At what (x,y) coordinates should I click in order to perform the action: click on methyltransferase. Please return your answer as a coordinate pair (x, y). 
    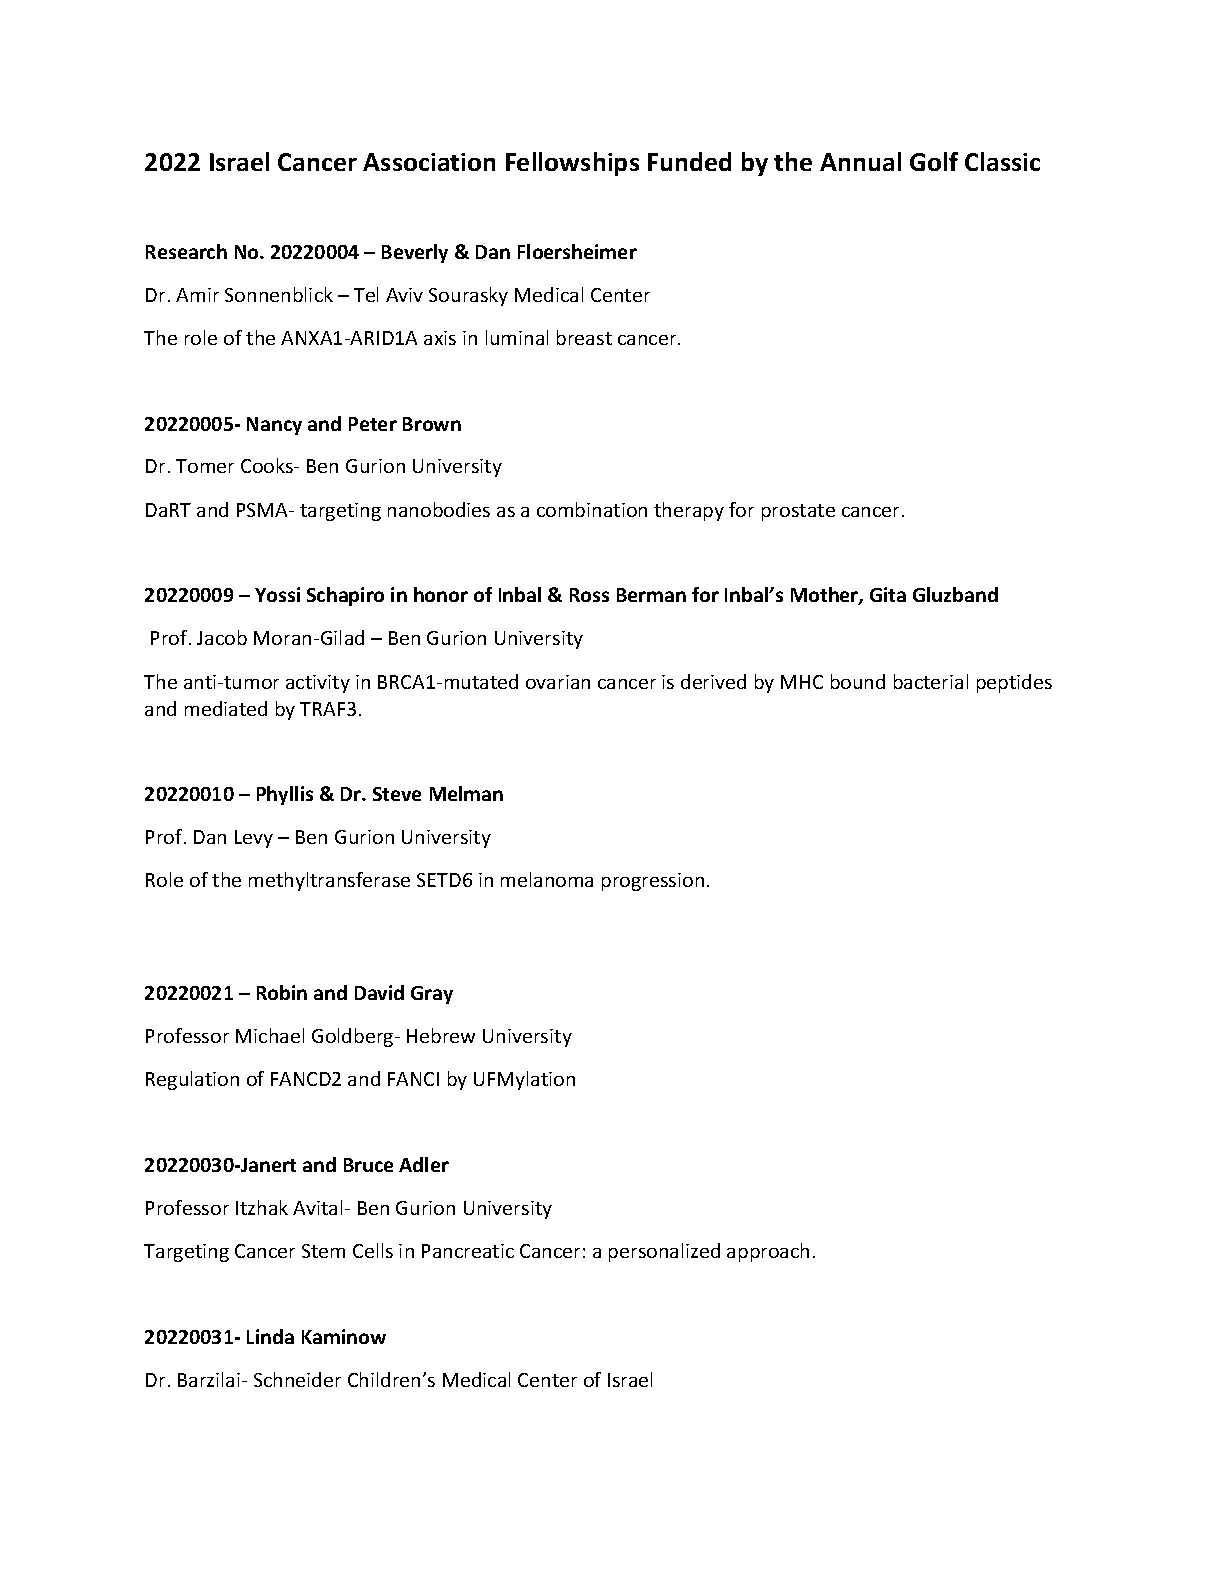
    Looking at the image, I should click on (329, 881).
